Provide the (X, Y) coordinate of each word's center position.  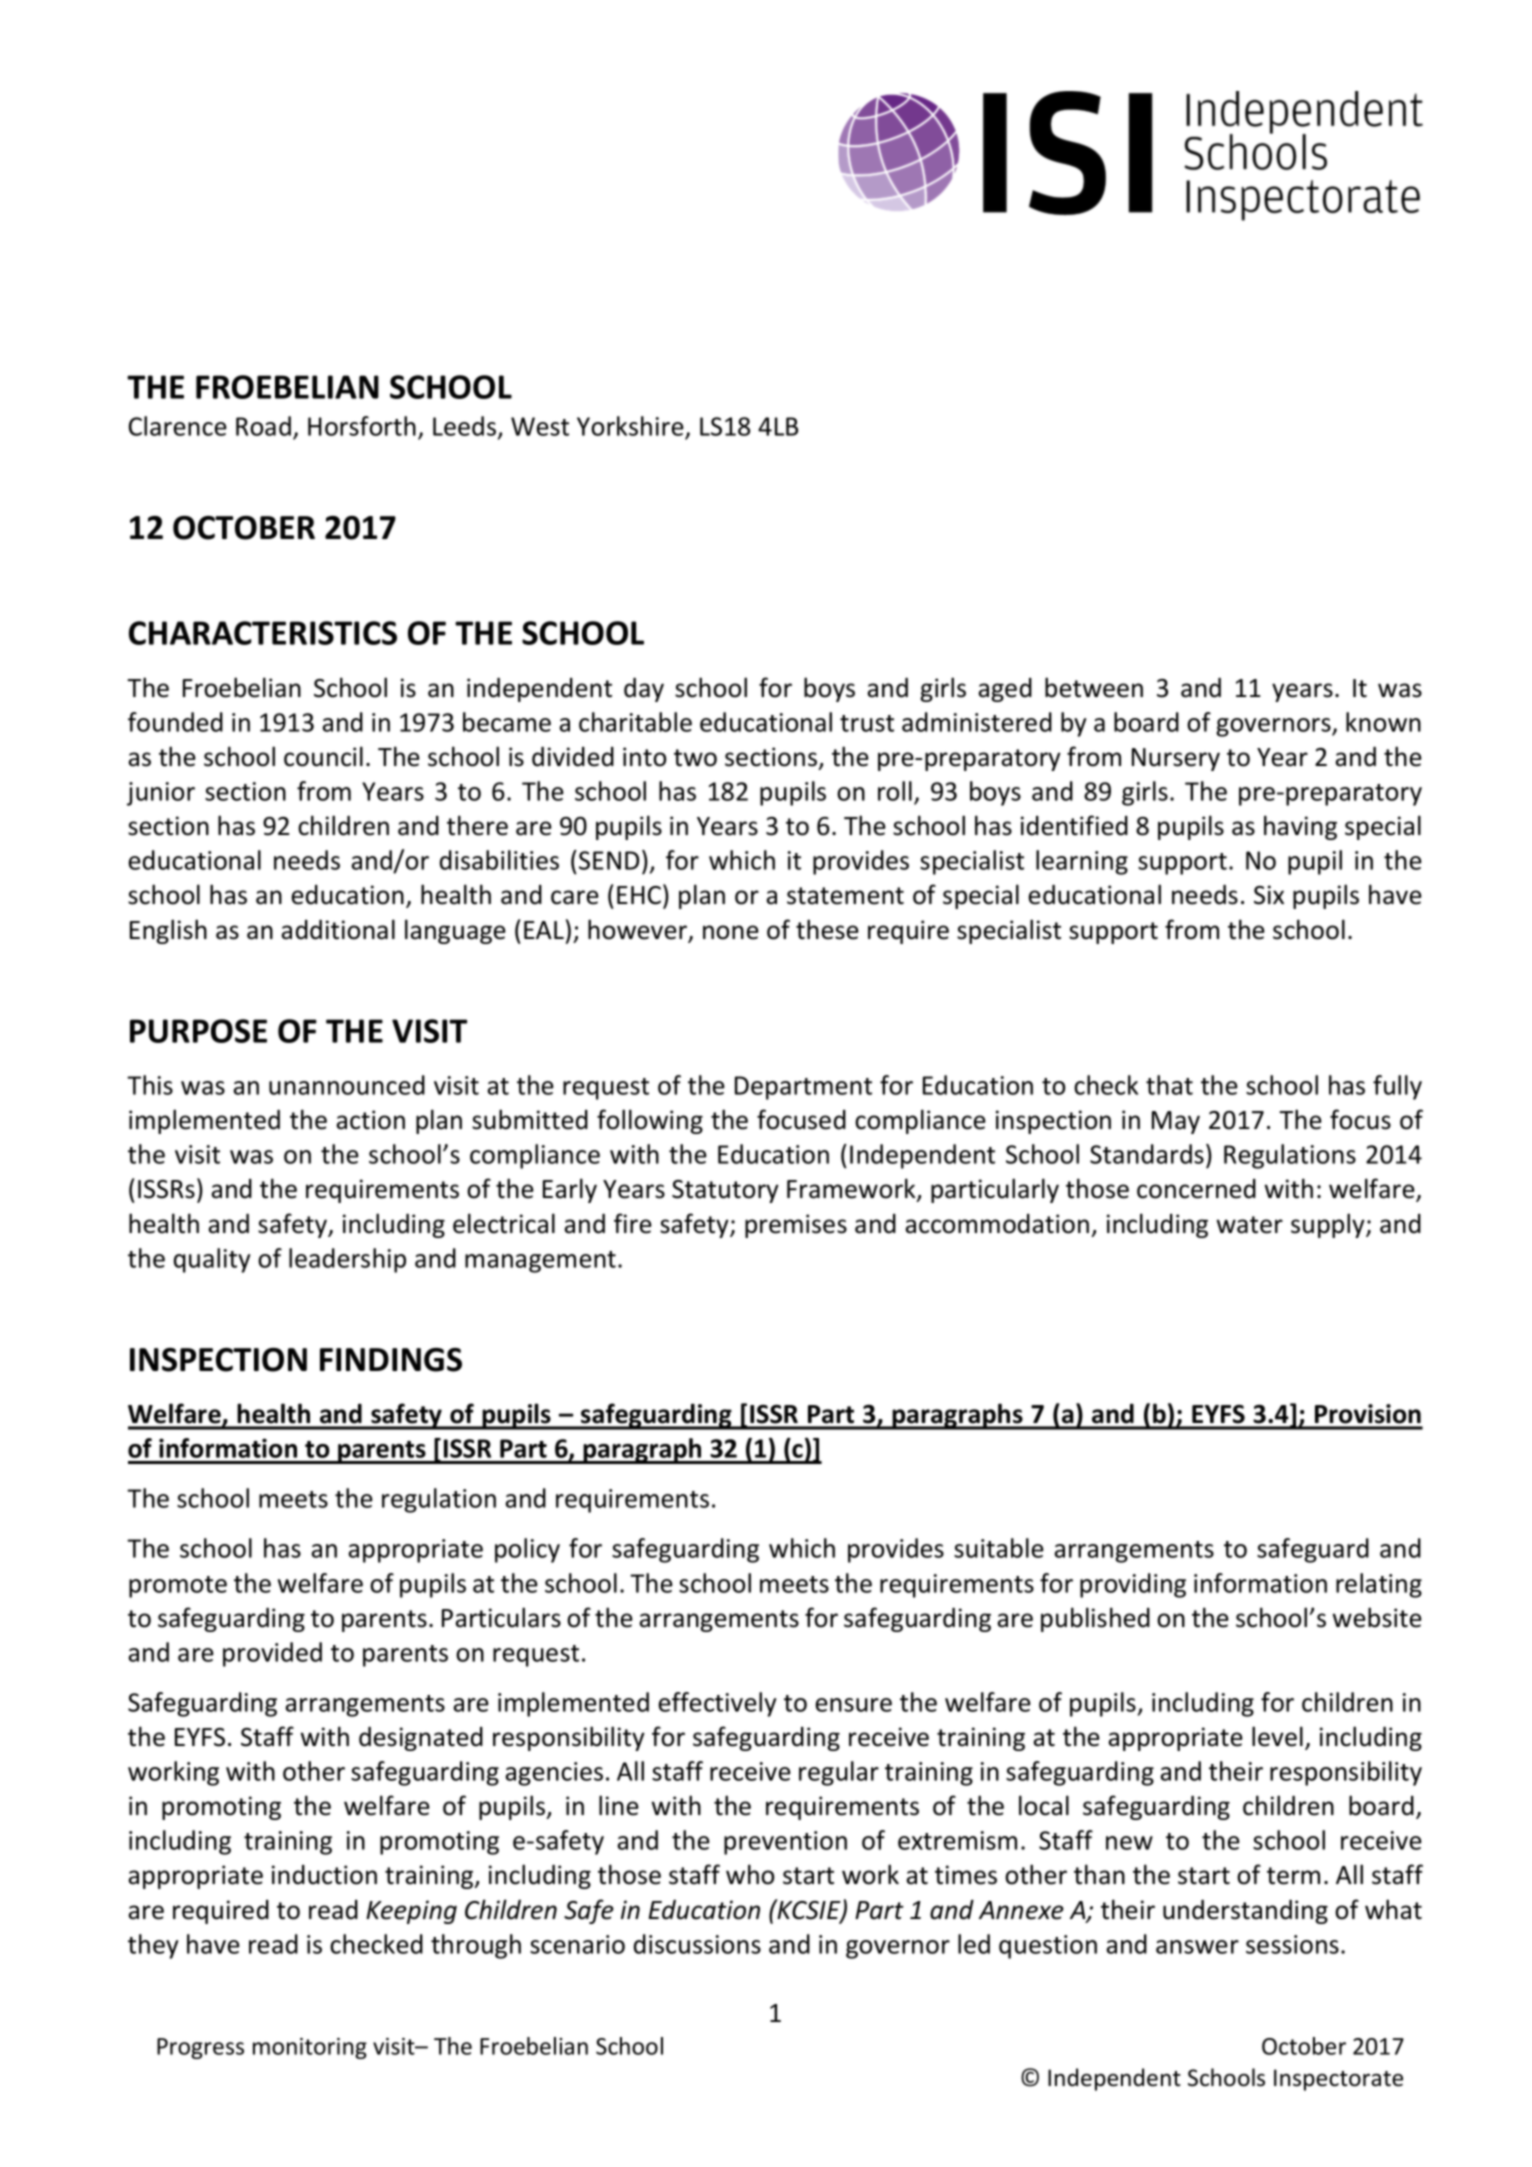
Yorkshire (630, 426)
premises (796, 1226)
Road (263, 426)
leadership (347, 1260)
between (1094, 687)
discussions (697, 1944)
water (1249, 1225)
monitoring (310, 2048)
